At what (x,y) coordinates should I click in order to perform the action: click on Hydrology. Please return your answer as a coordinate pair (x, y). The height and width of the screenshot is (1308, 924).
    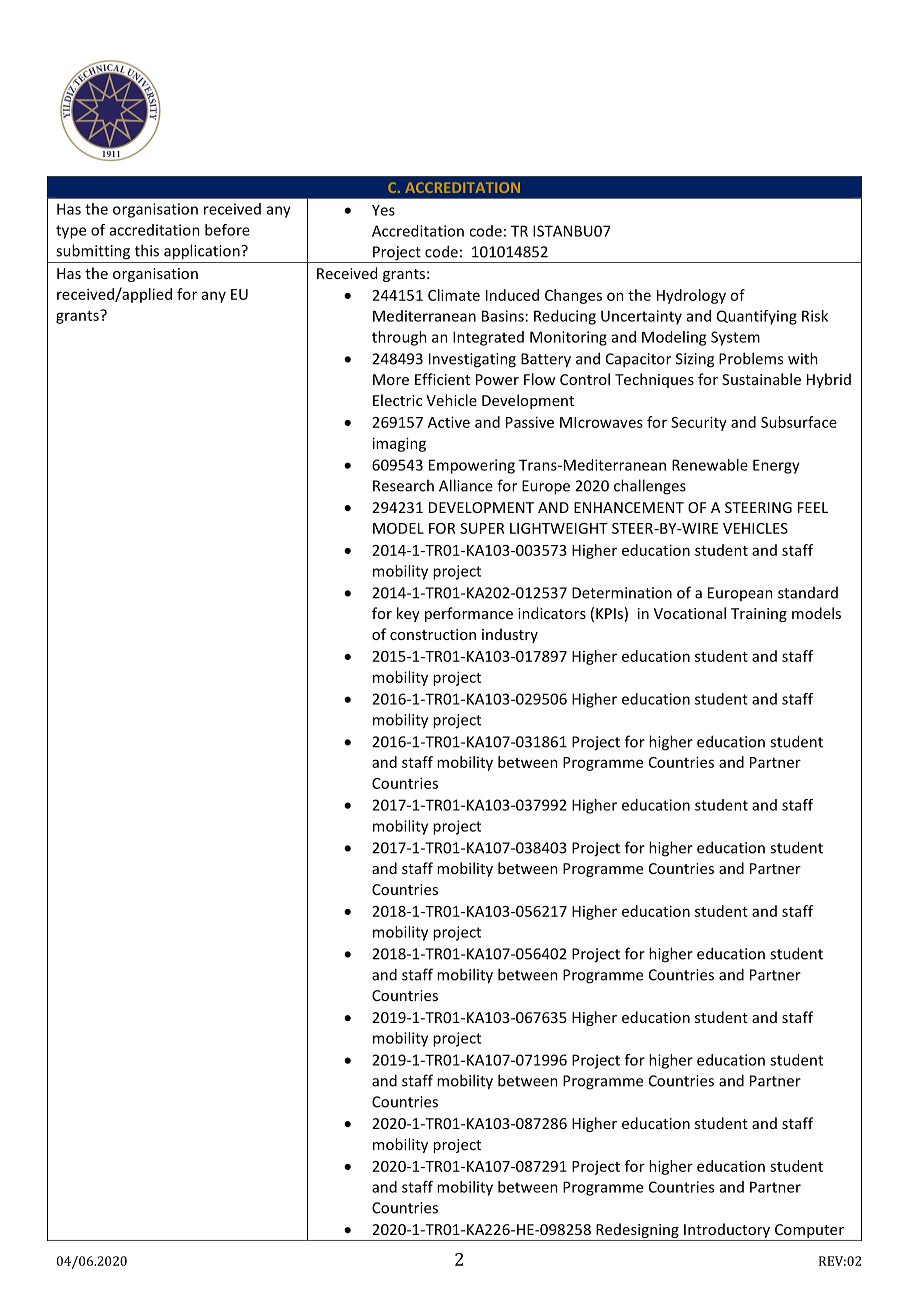
    Looking at the image, I should click on (691, 296).
